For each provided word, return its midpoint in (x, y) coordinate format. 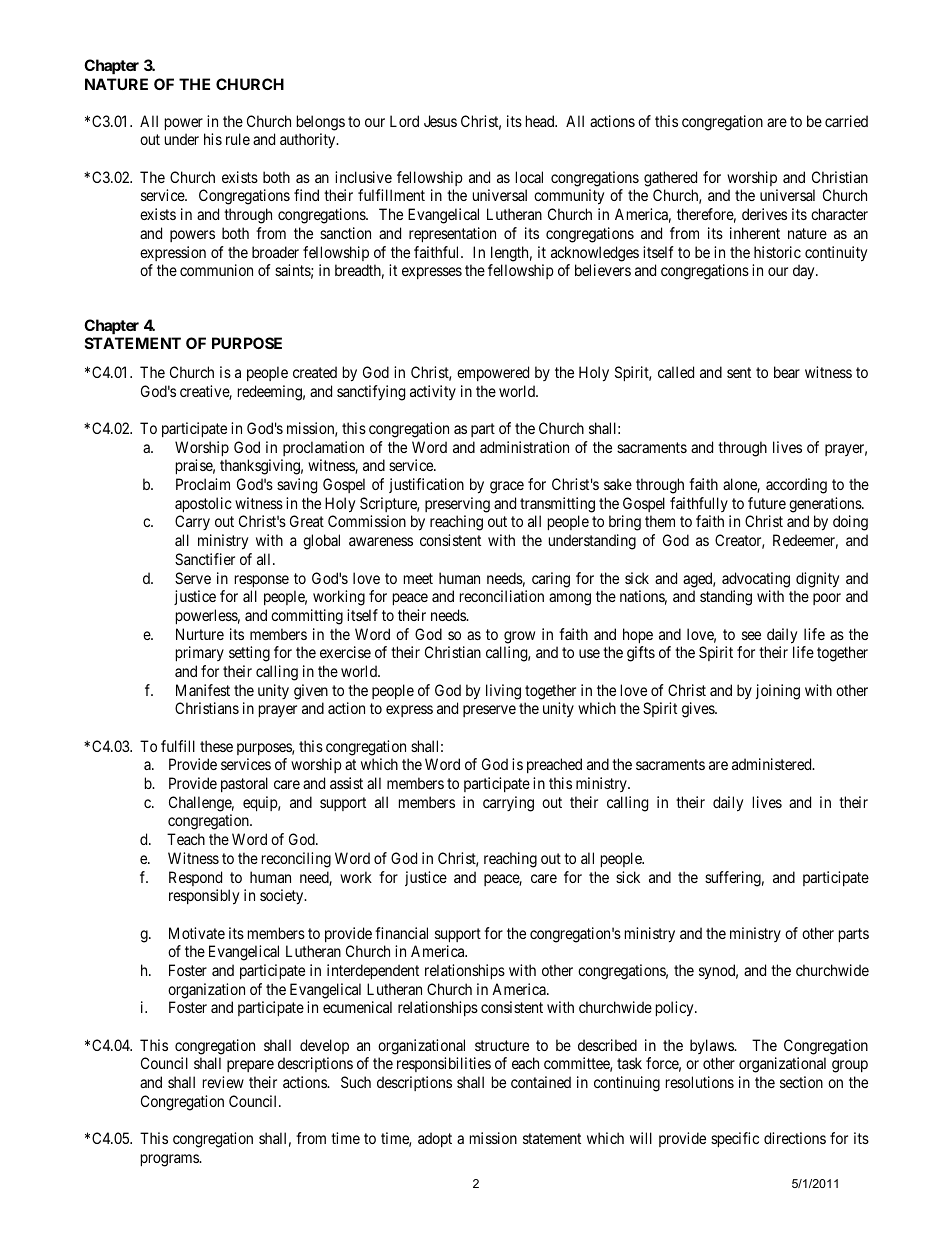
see (751, 635)
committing (307, 617)
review (223, 1082)
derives (764, 214)
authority (309, 141)
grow (519, 637)
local (529, 177)
